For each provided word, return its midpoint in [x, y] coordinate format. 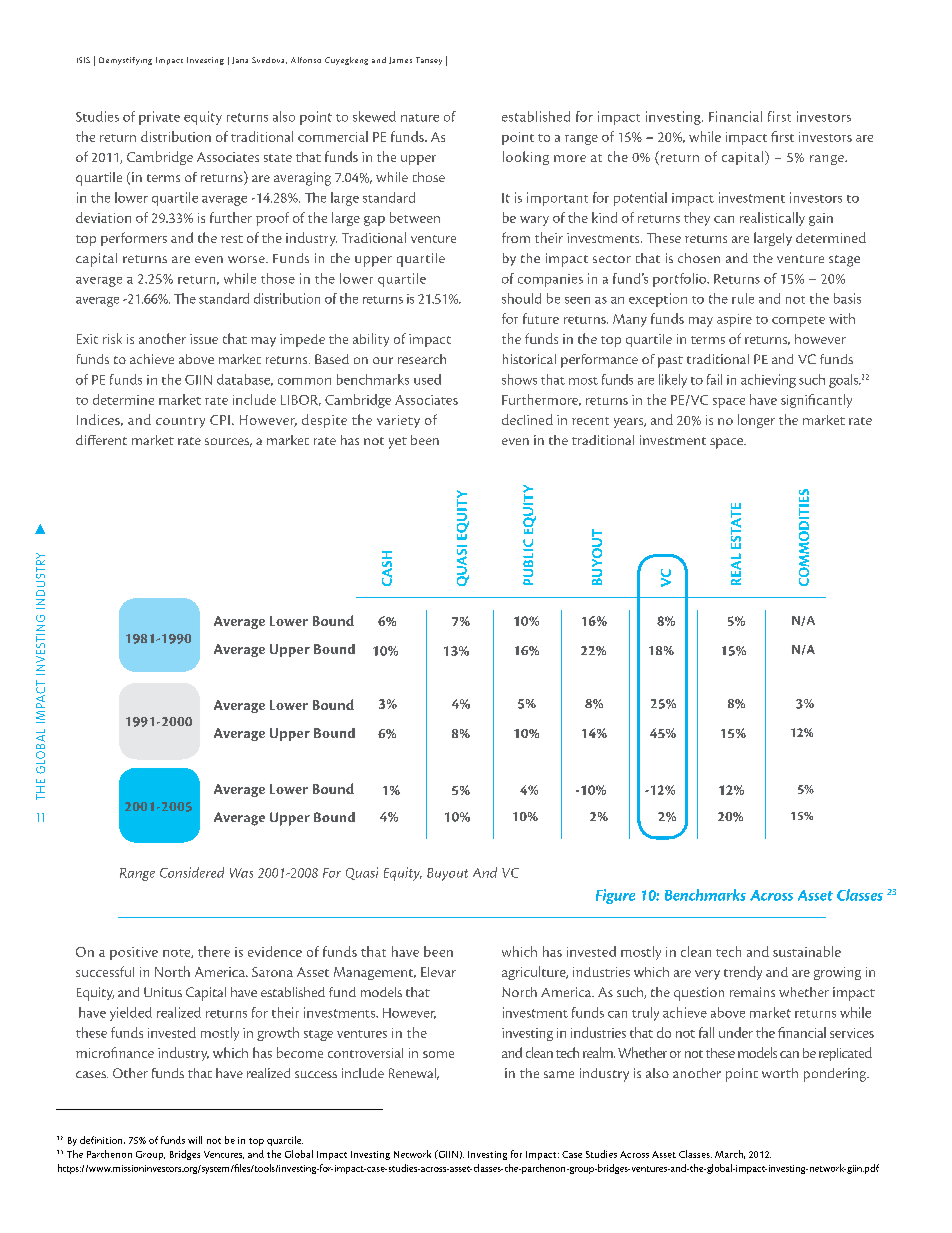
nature [420, 118]
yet [398, 443]
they [697, 219]
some [438, 1054]
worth [780, 1073]
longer [756, 421]
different [101, 440]
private [159, 118]
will [195, 1140]
